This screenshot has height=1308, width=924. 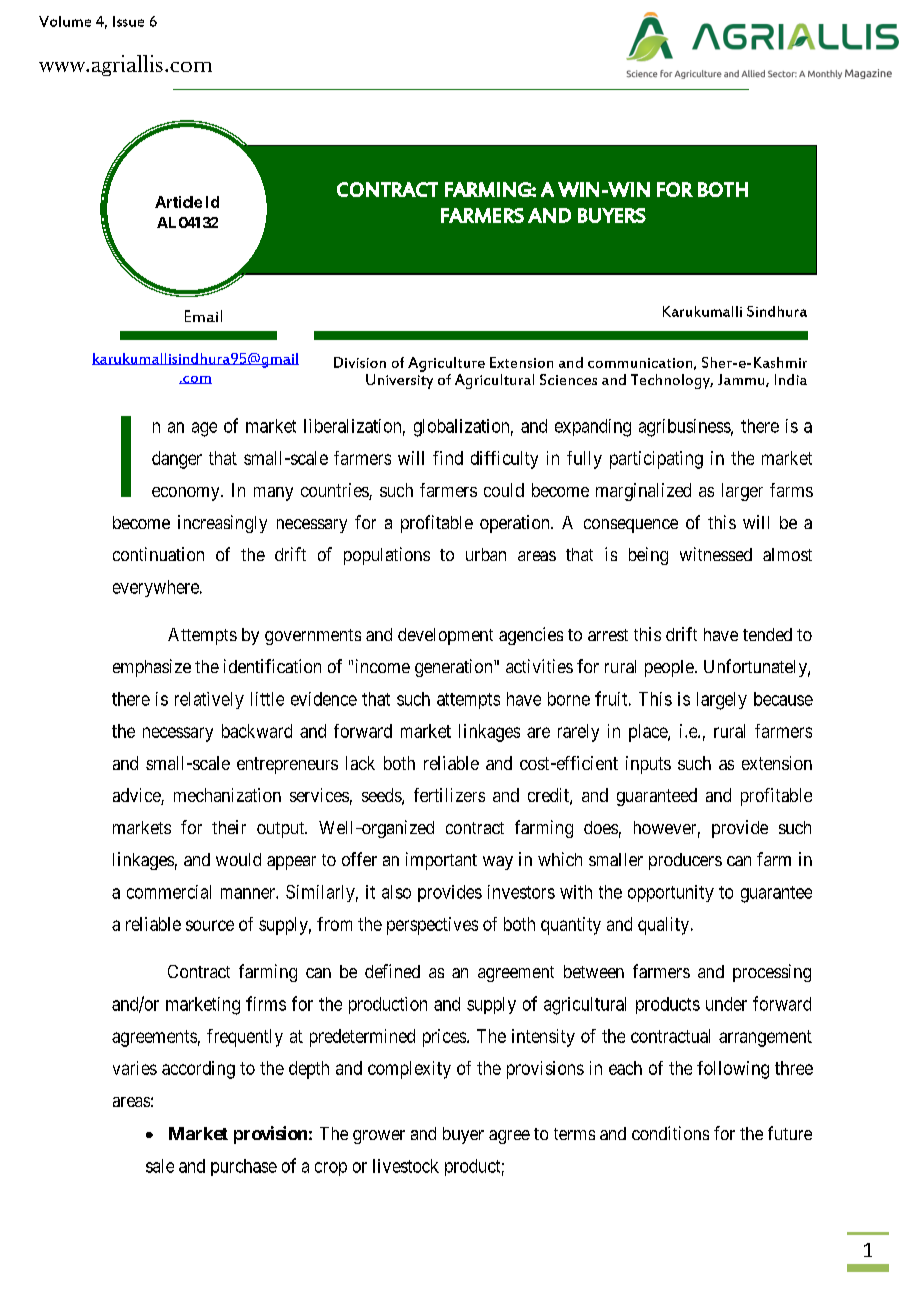 What do you see at coordinates (160, 1166) in the screenshot?
I see `sale` at bounding box center [160, 1166].
